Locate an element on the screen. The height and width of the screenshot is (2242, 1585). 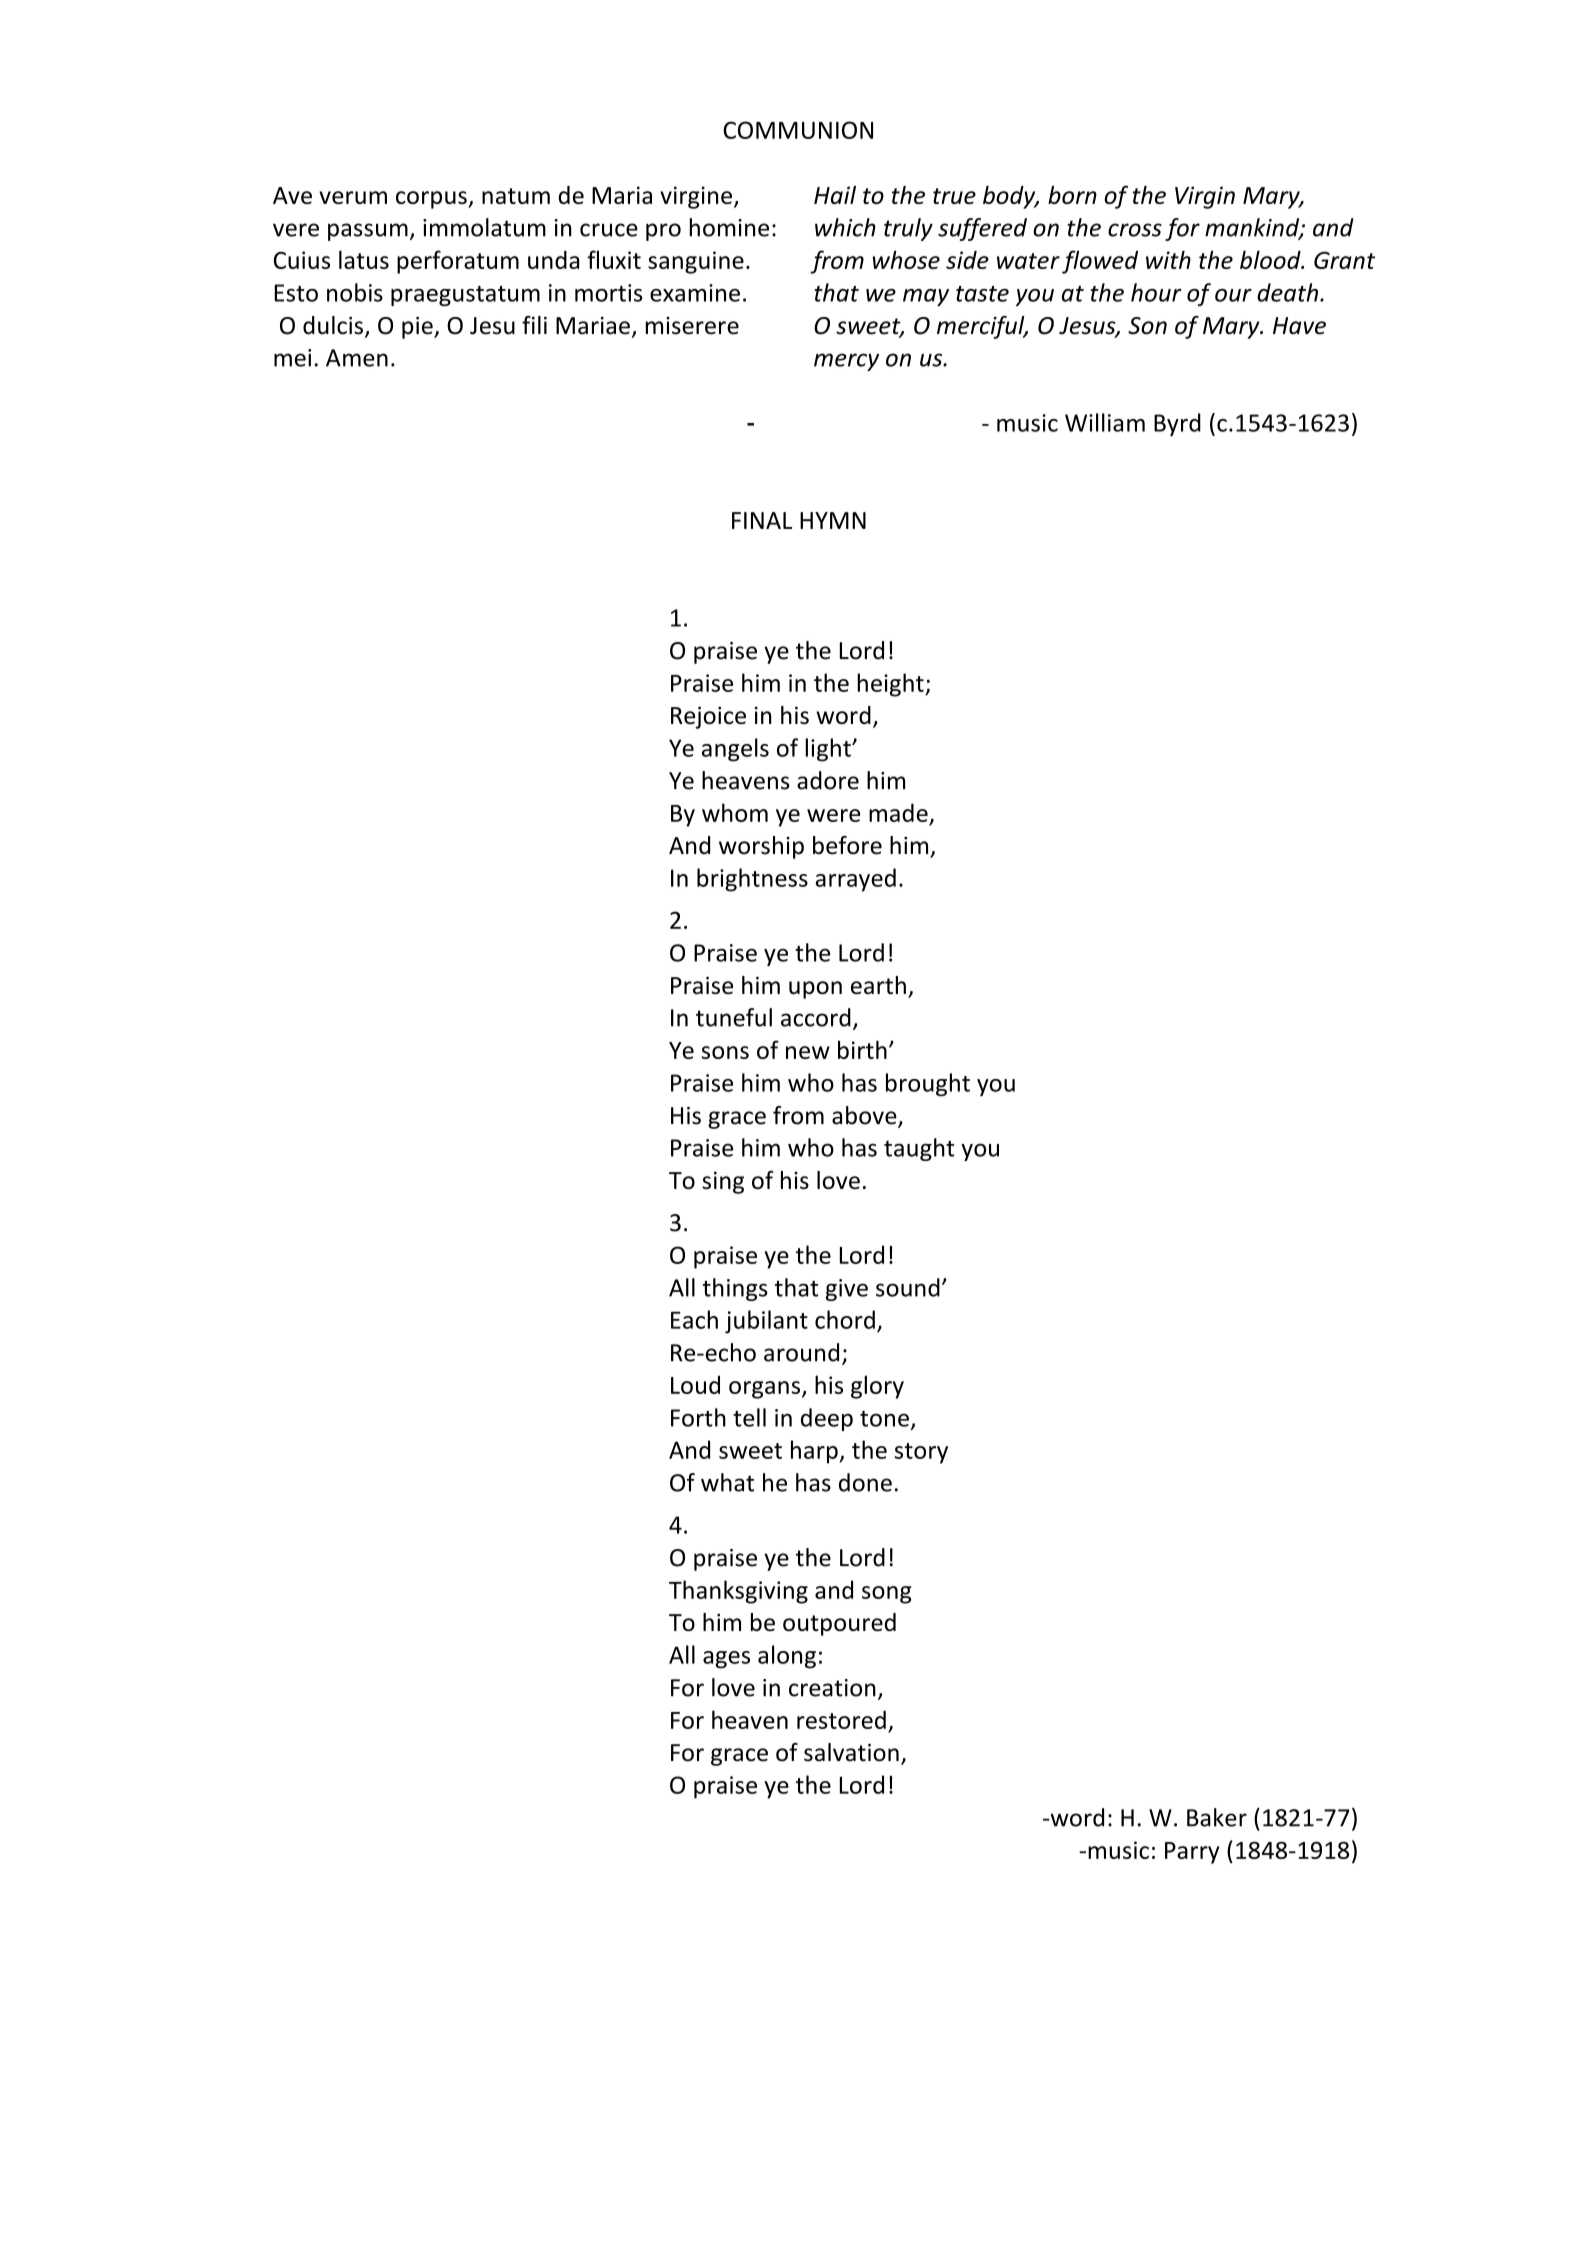
corpus is located at coordinates (432, 200).
